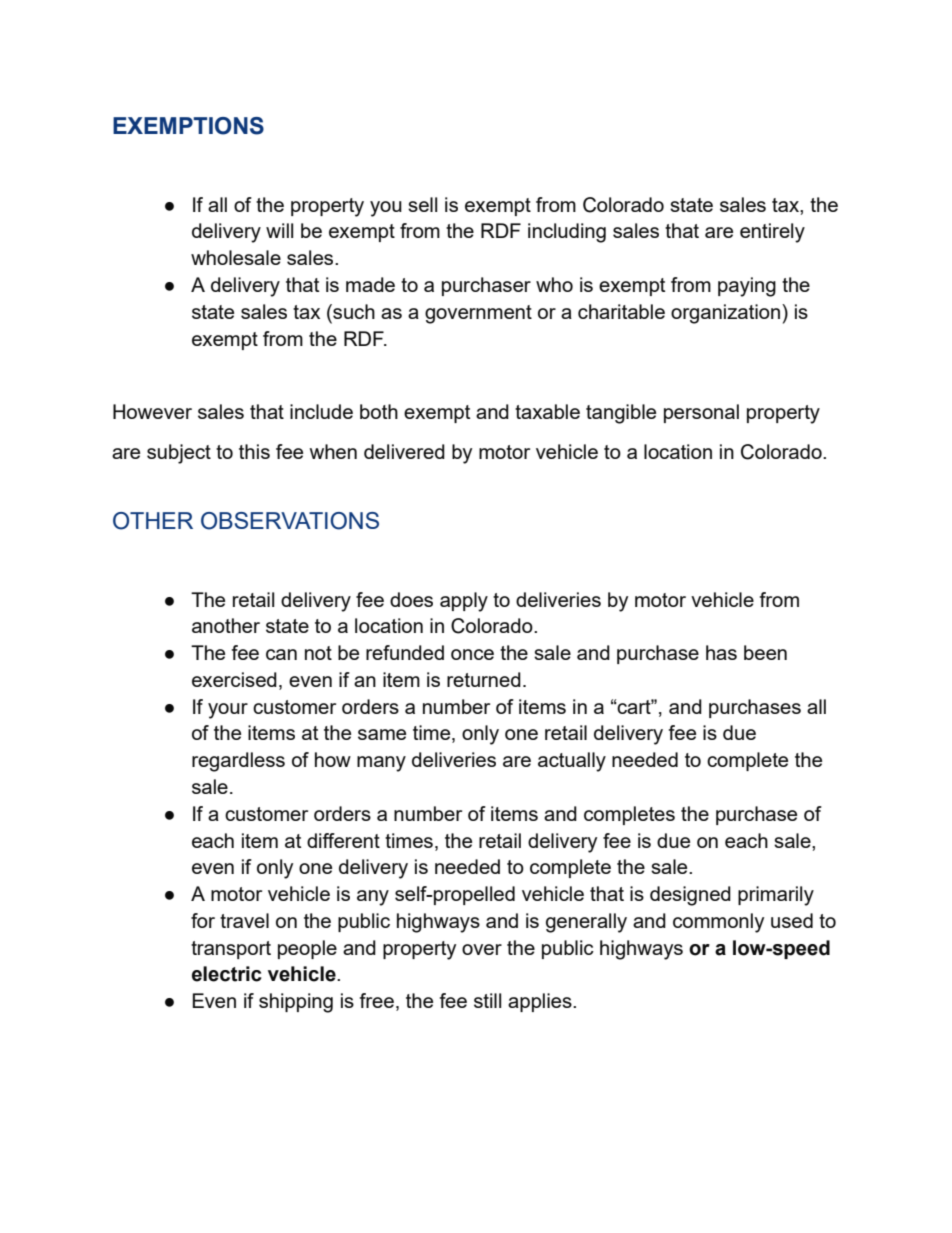 This screenshot has height=1233, width=952. I want to click on been, so click(765, 652).
